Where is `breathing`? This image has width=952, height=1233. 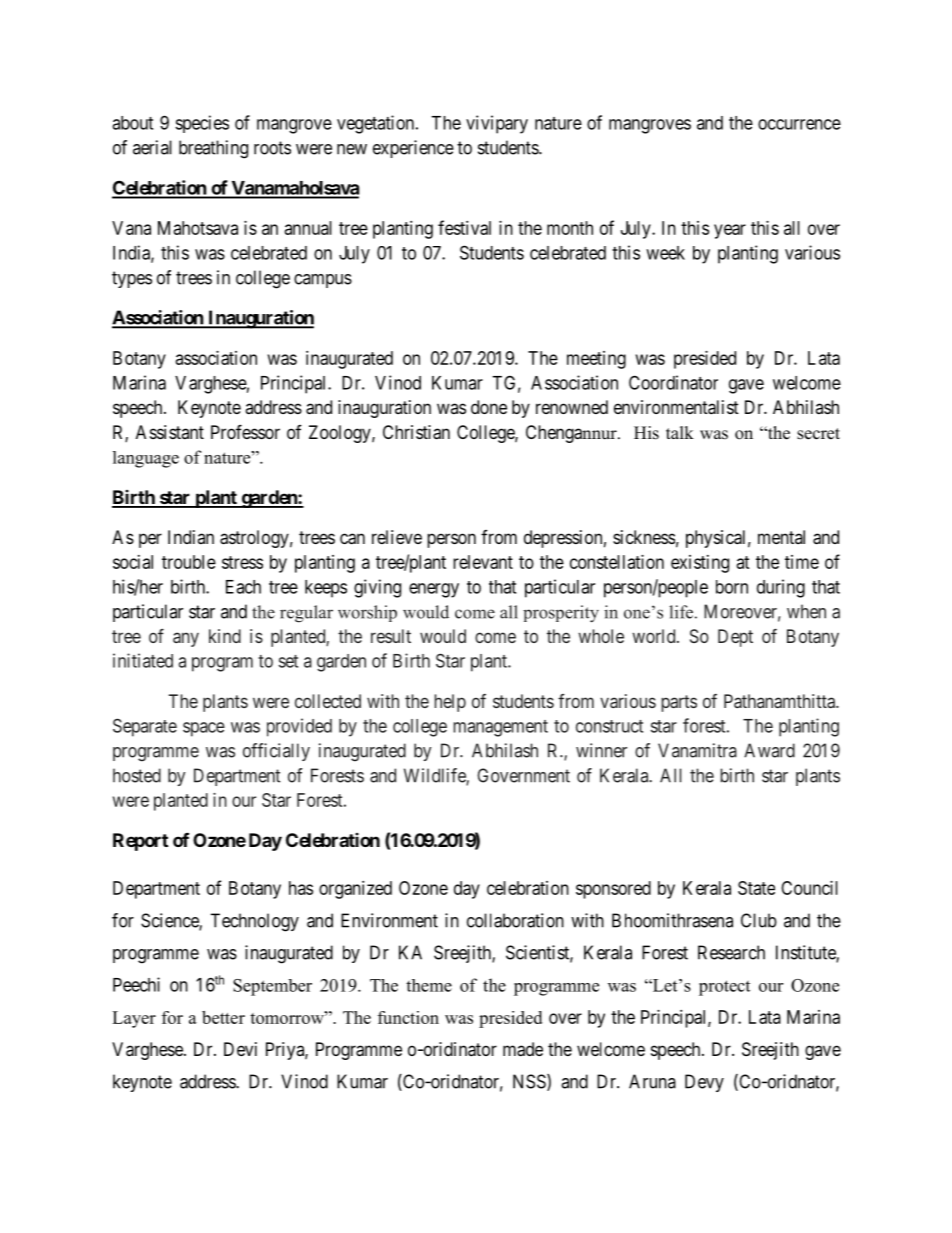 breathing is located at coordinates (213, 149).
